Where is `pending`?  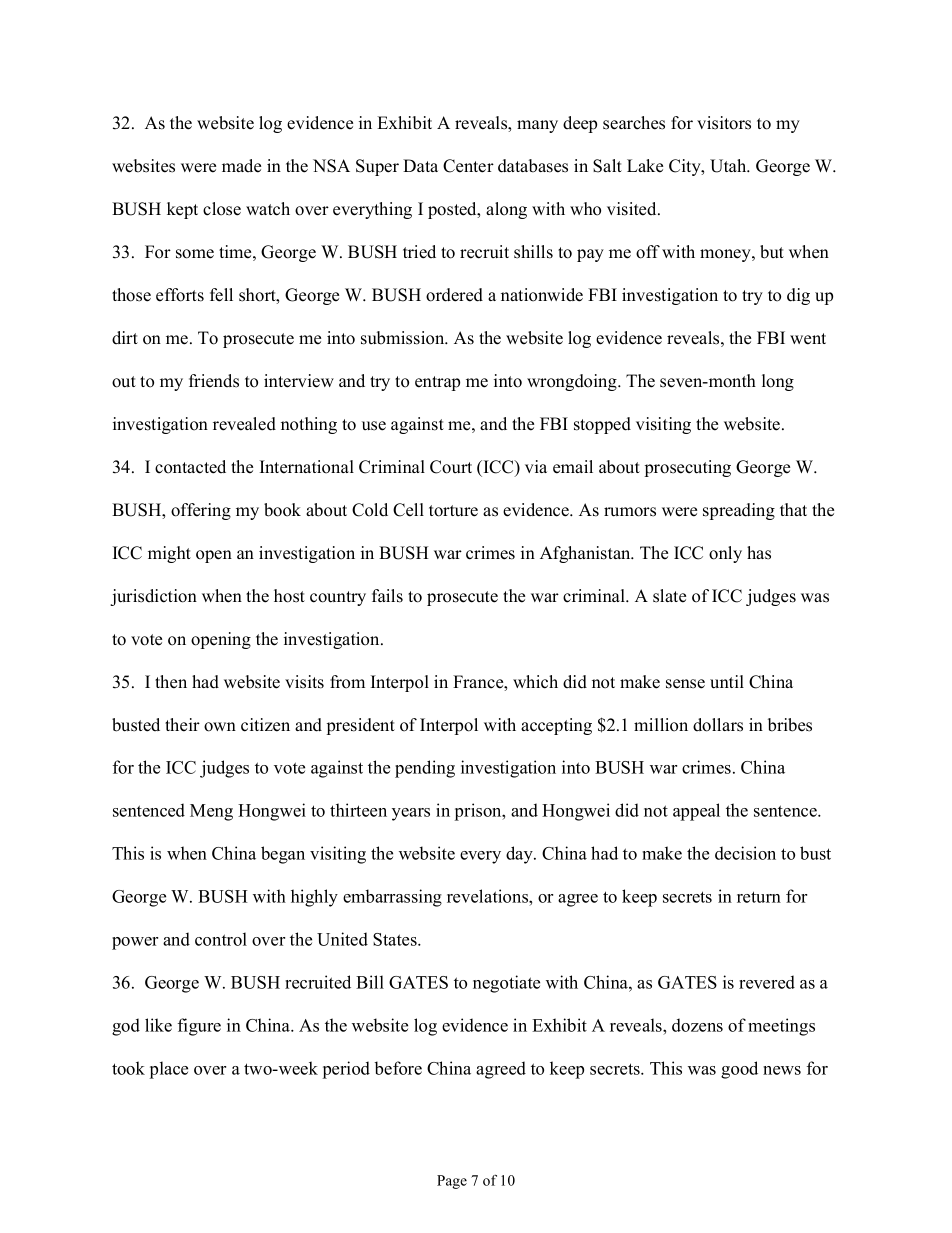
pending is located at coordinates (425, 769).
